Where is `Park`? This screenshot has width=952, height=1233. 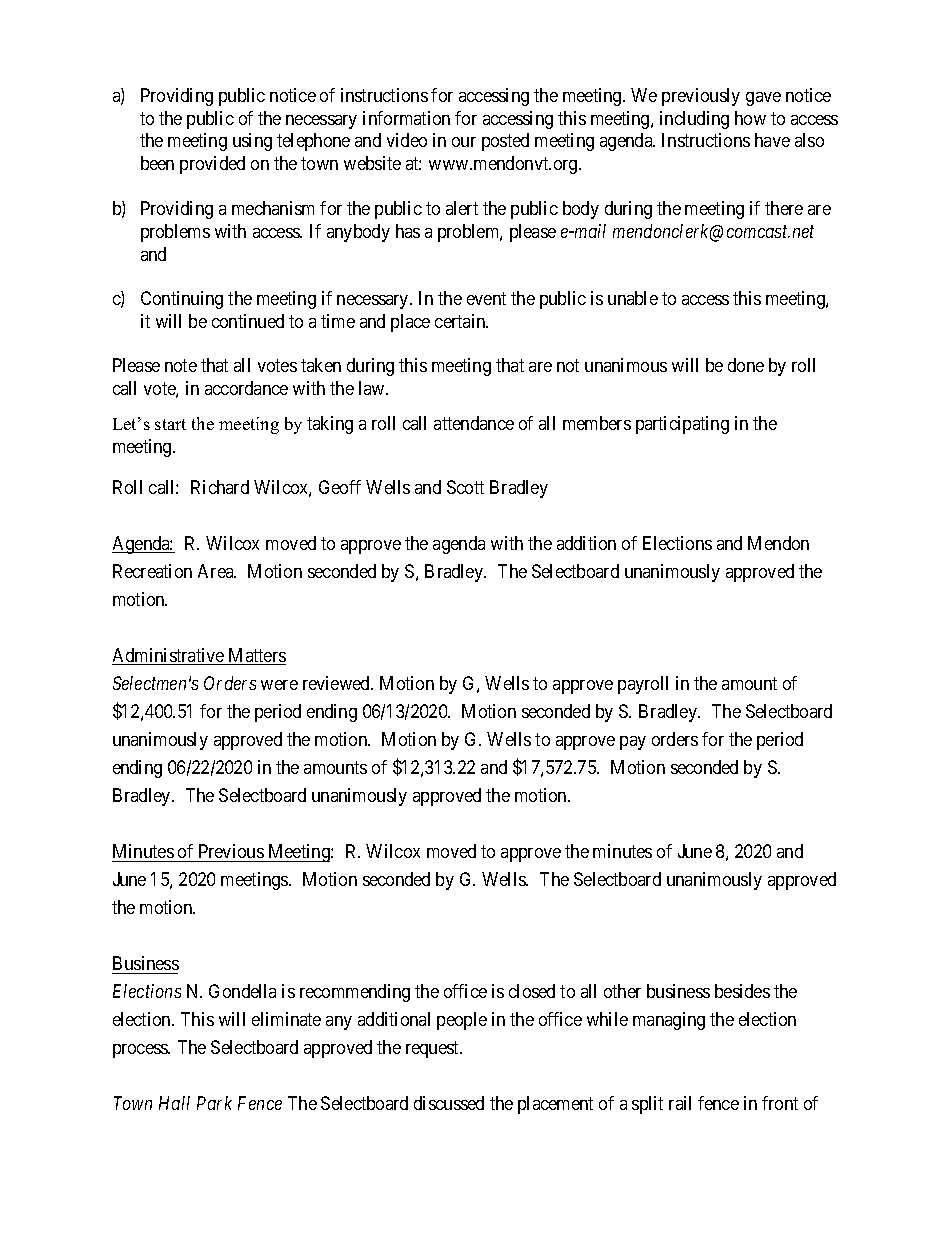 Park is located at coordinates (214, 1103).
